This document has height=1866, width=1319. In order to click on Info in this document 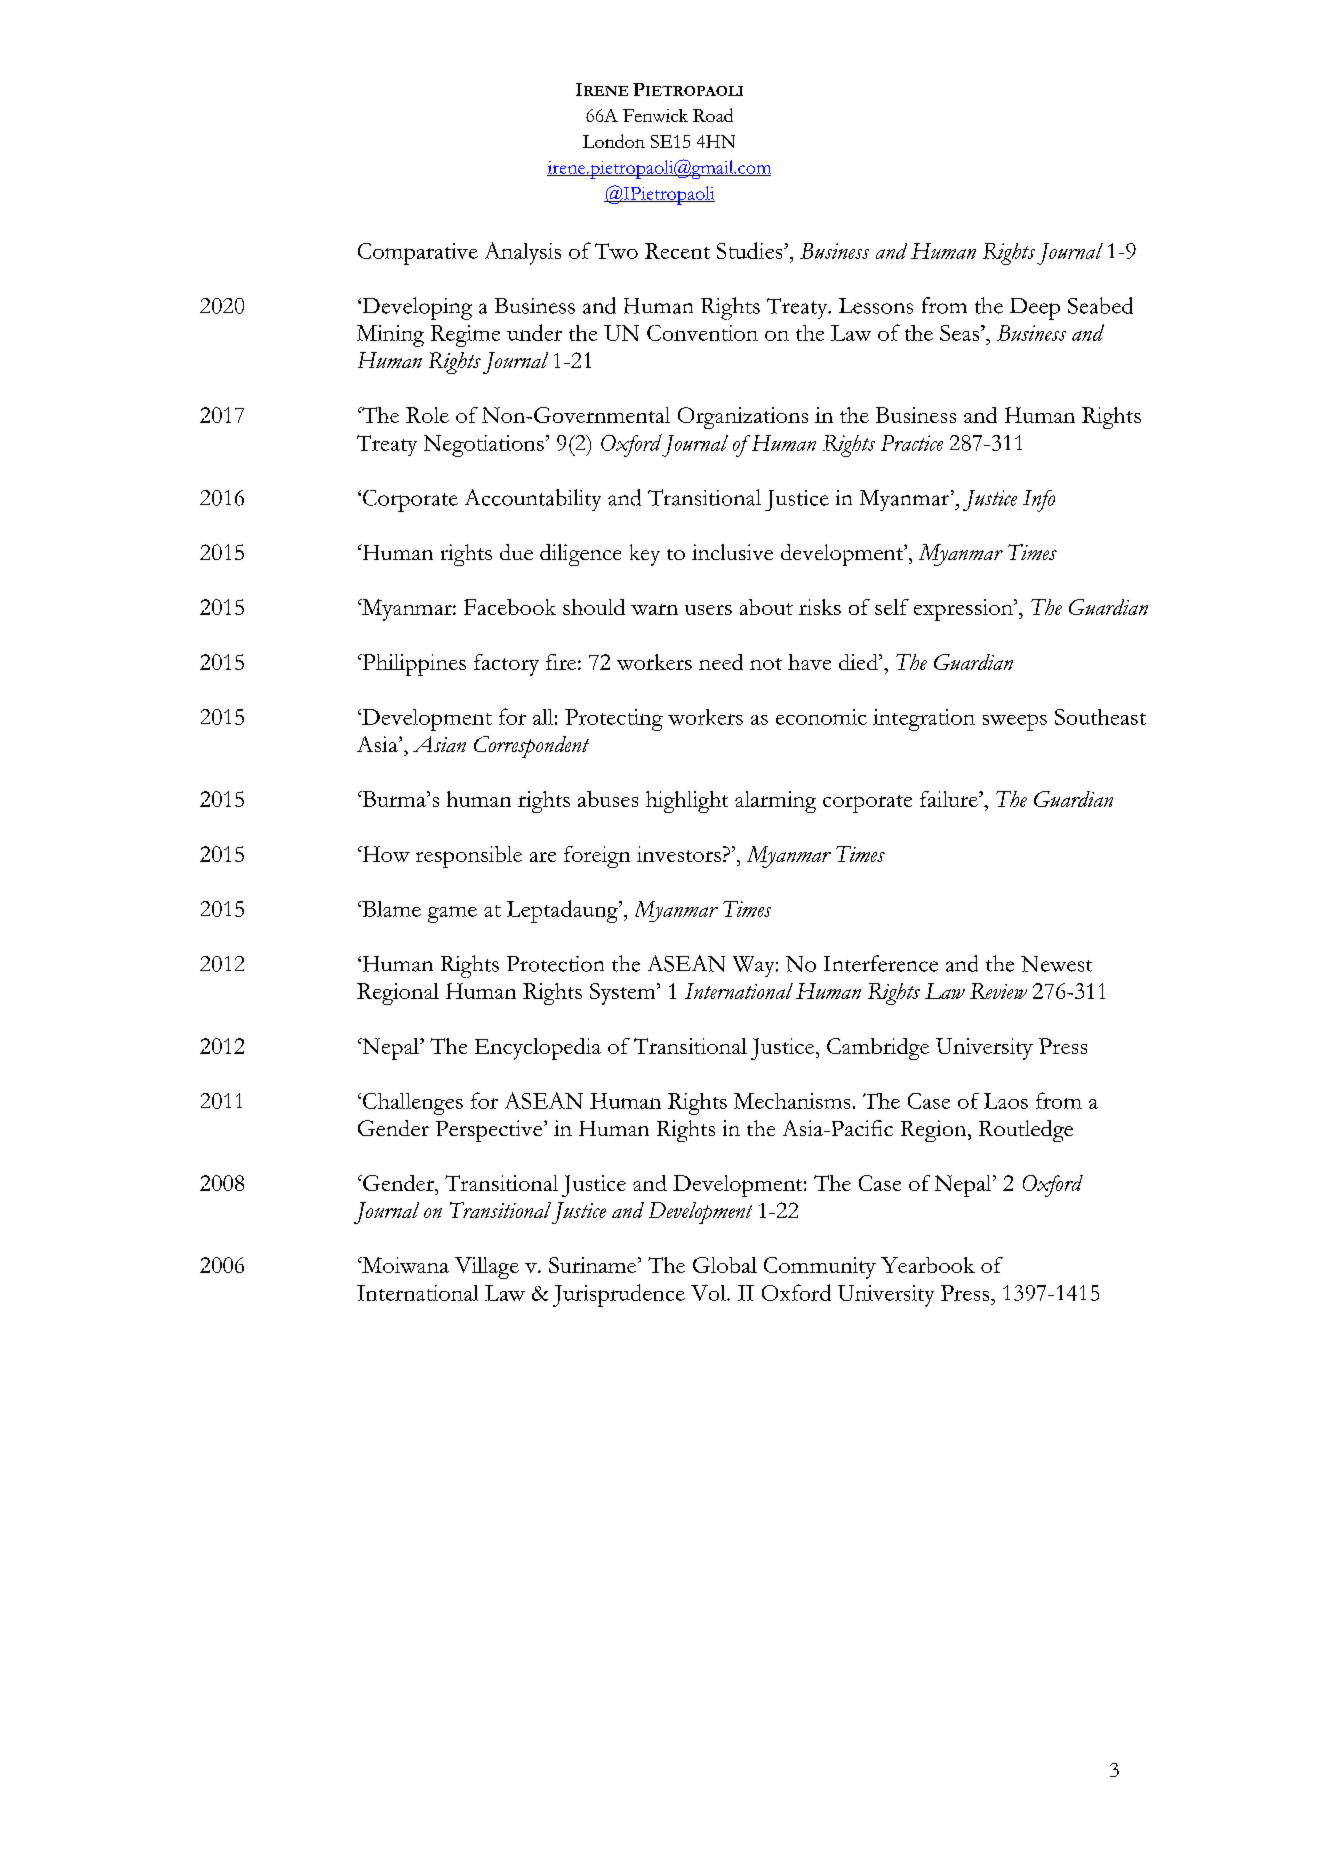, I will do `click(1039, 501)`.
